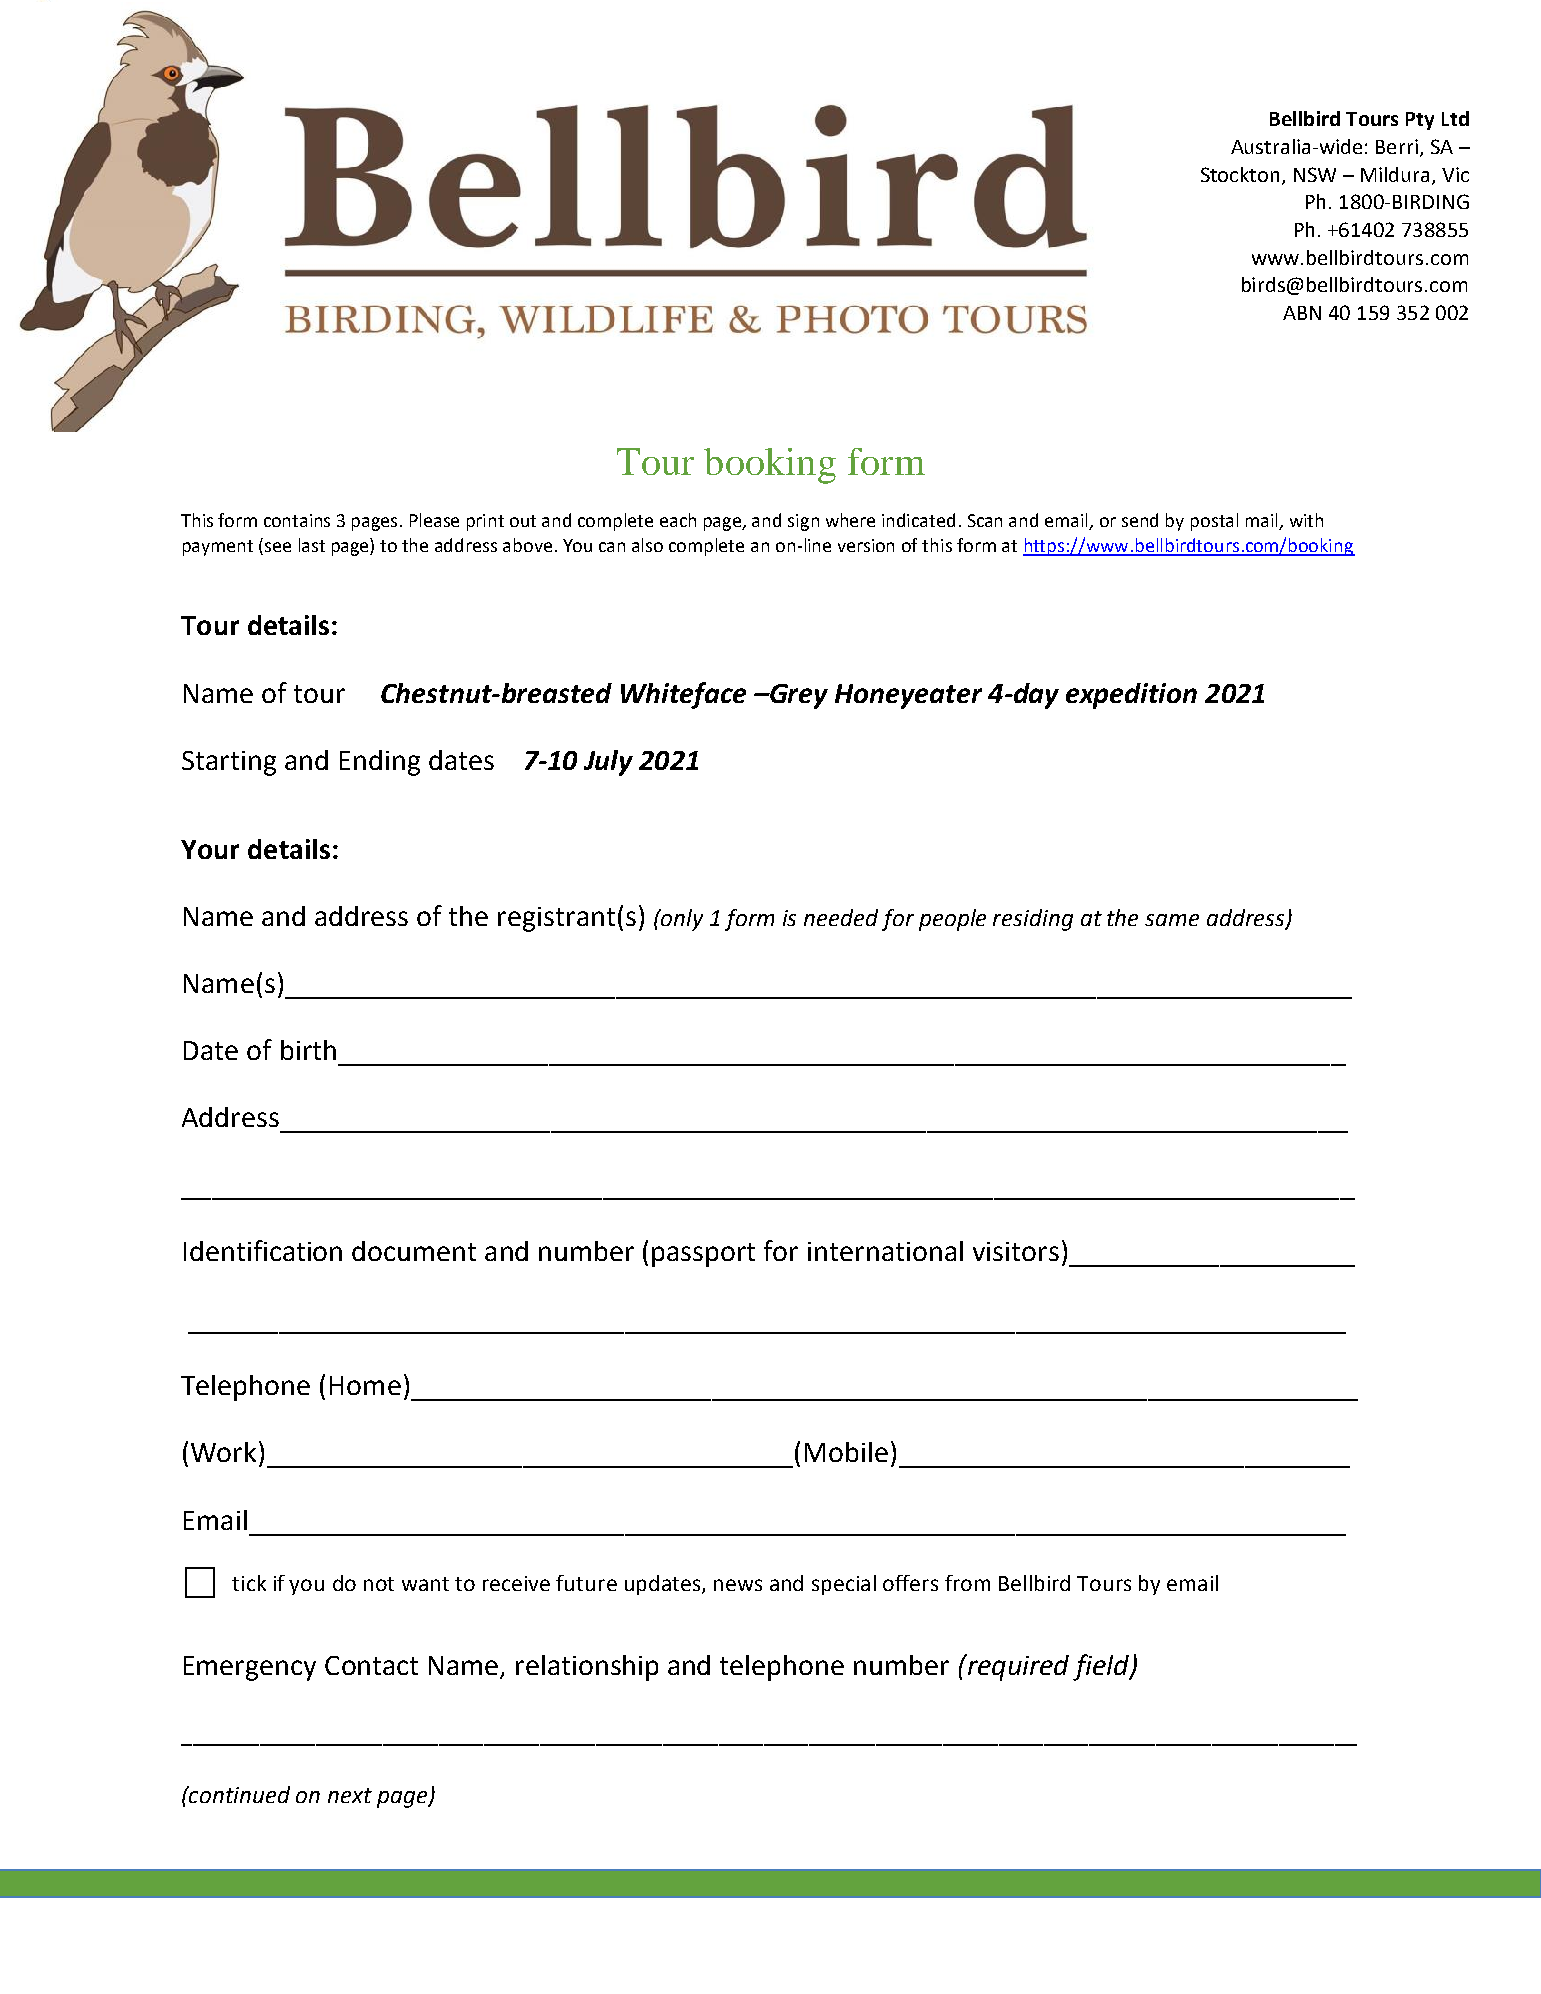 The height and width of the document is (1994, 1541). What do you see at coordinates (1131, 696) in the document?
I see `expedition` at bounding box center [1131, 696].
